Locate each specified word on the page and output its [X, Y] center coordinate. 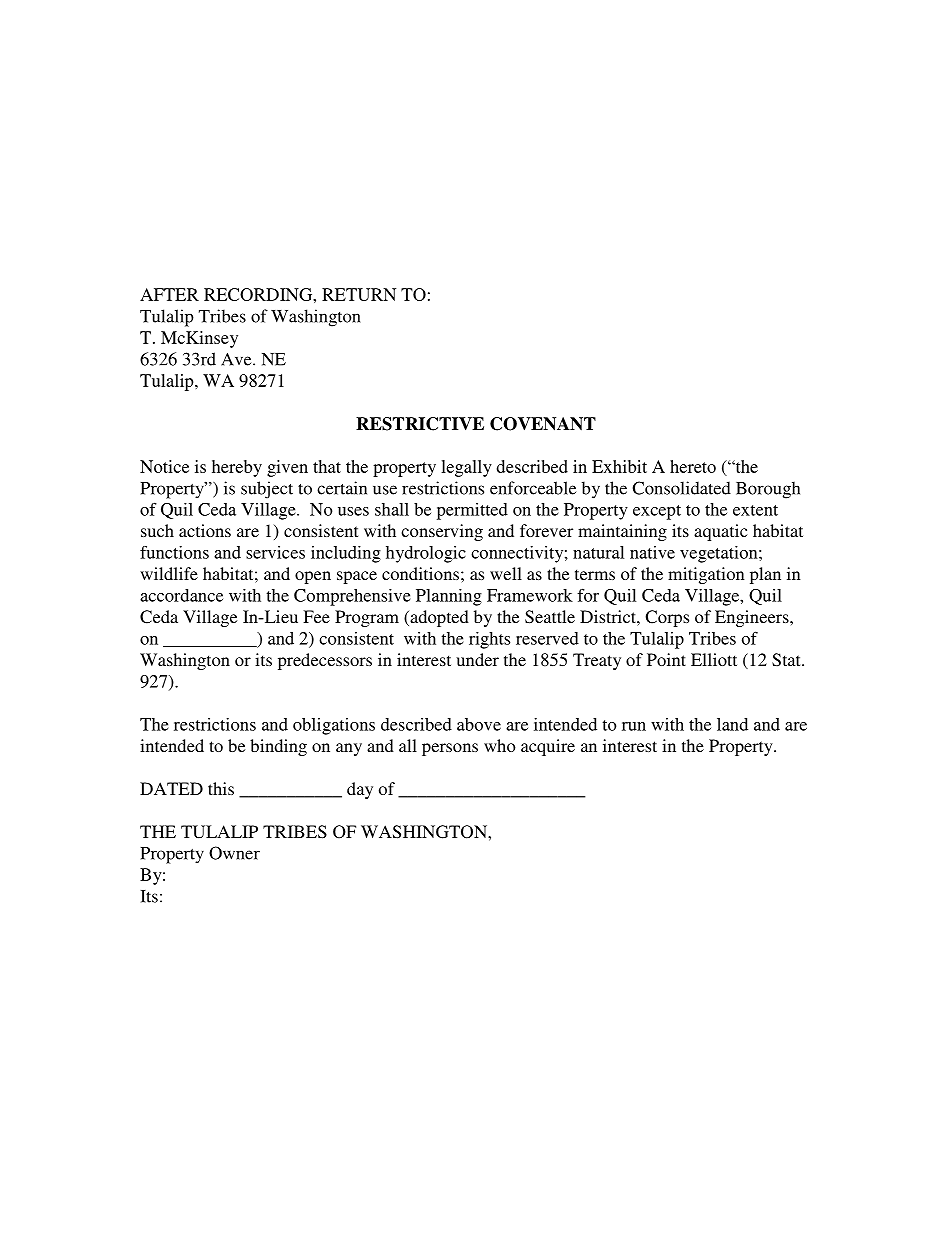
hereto [693, 466]
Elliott [714, 659]
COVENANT [543, 424]
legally [466, 468]
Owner [234, 853]
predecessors [325, 661]
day [360, 790]
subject [267, 490]
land [732, 724]
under [477, 659]
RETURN [359, 294]
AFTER [169, 294]
